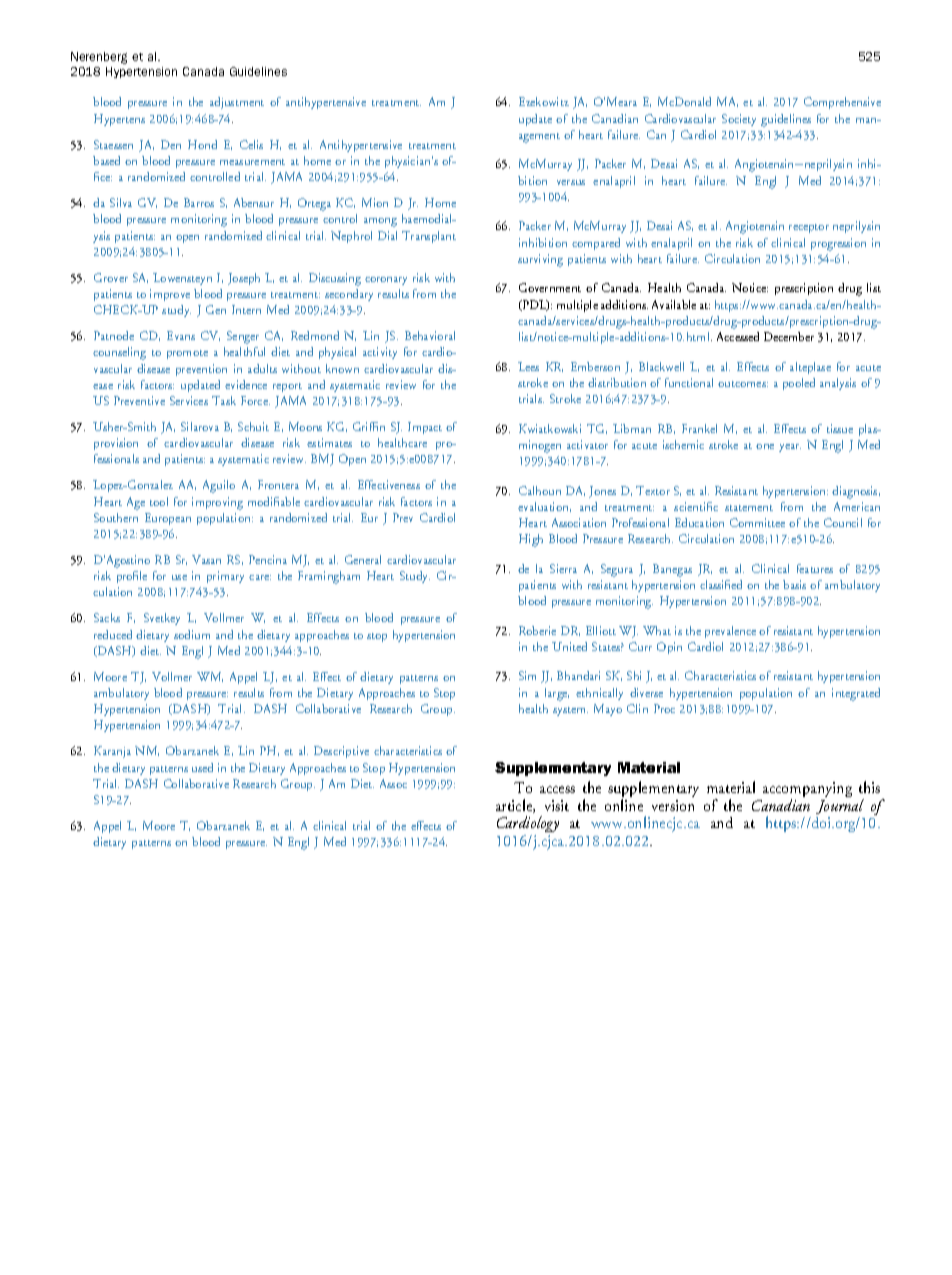 The height and width of the screenshot is (1275, 952). Describe the element at coordinates (739, 120) in the screenshot. I see `Society` at that location.
